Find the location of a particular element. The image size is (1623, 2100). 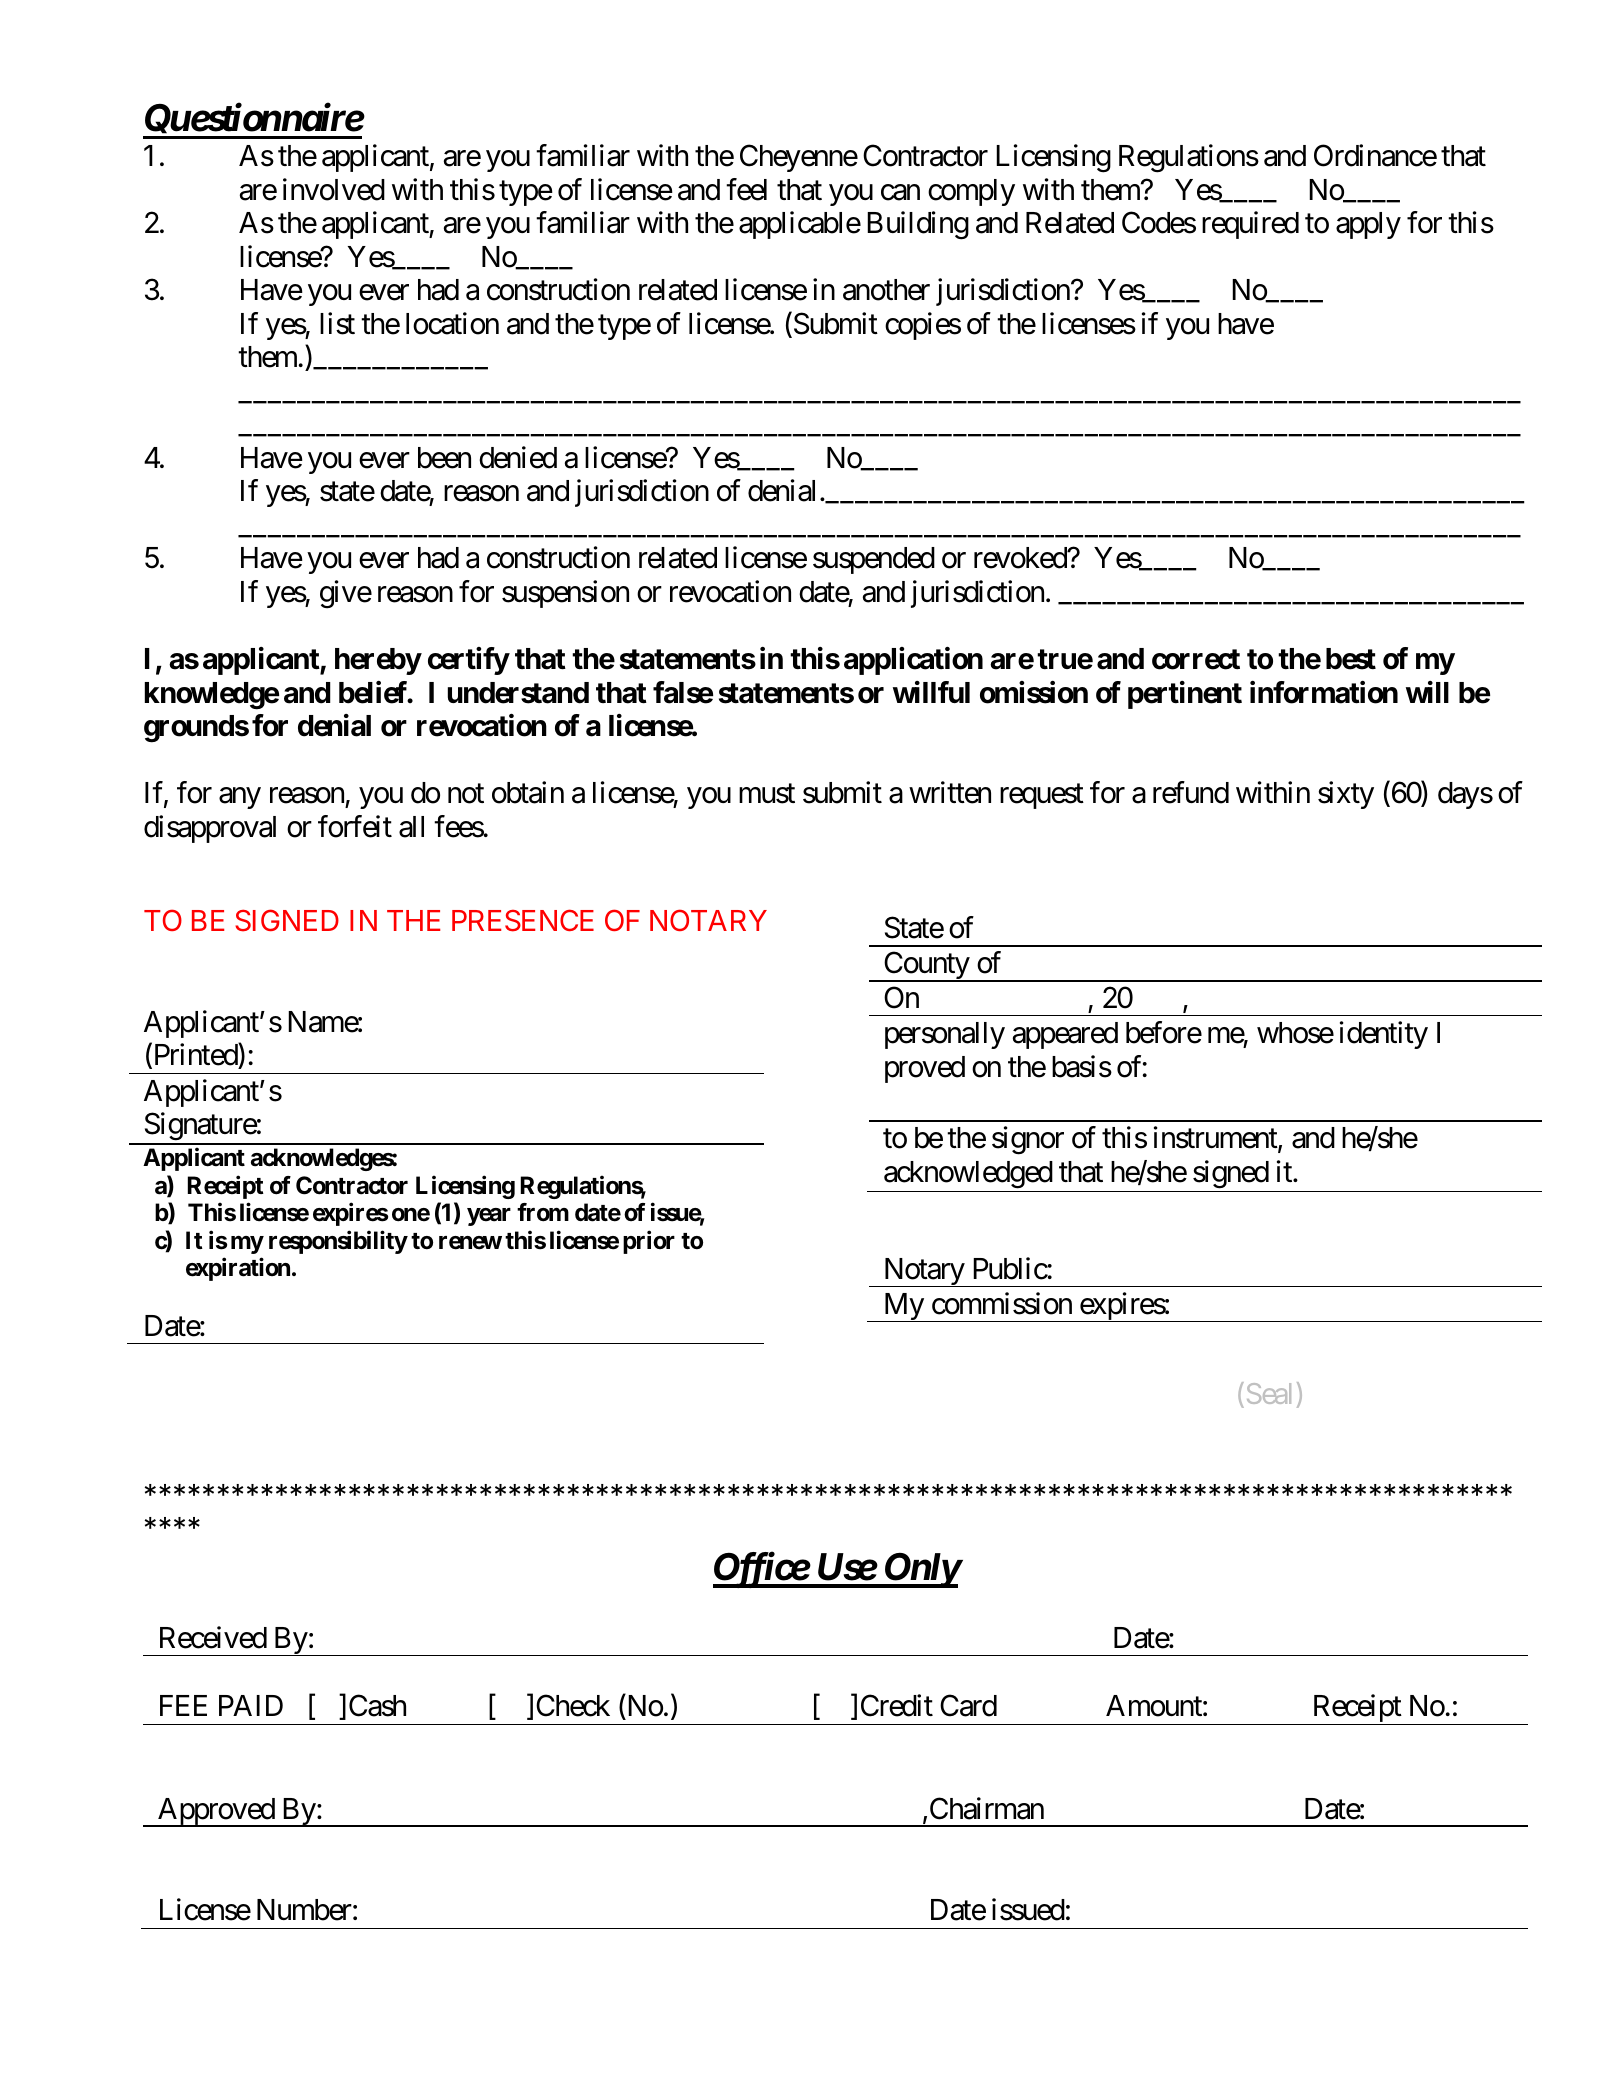

Seal is located at coordinates (1269, 1393).
